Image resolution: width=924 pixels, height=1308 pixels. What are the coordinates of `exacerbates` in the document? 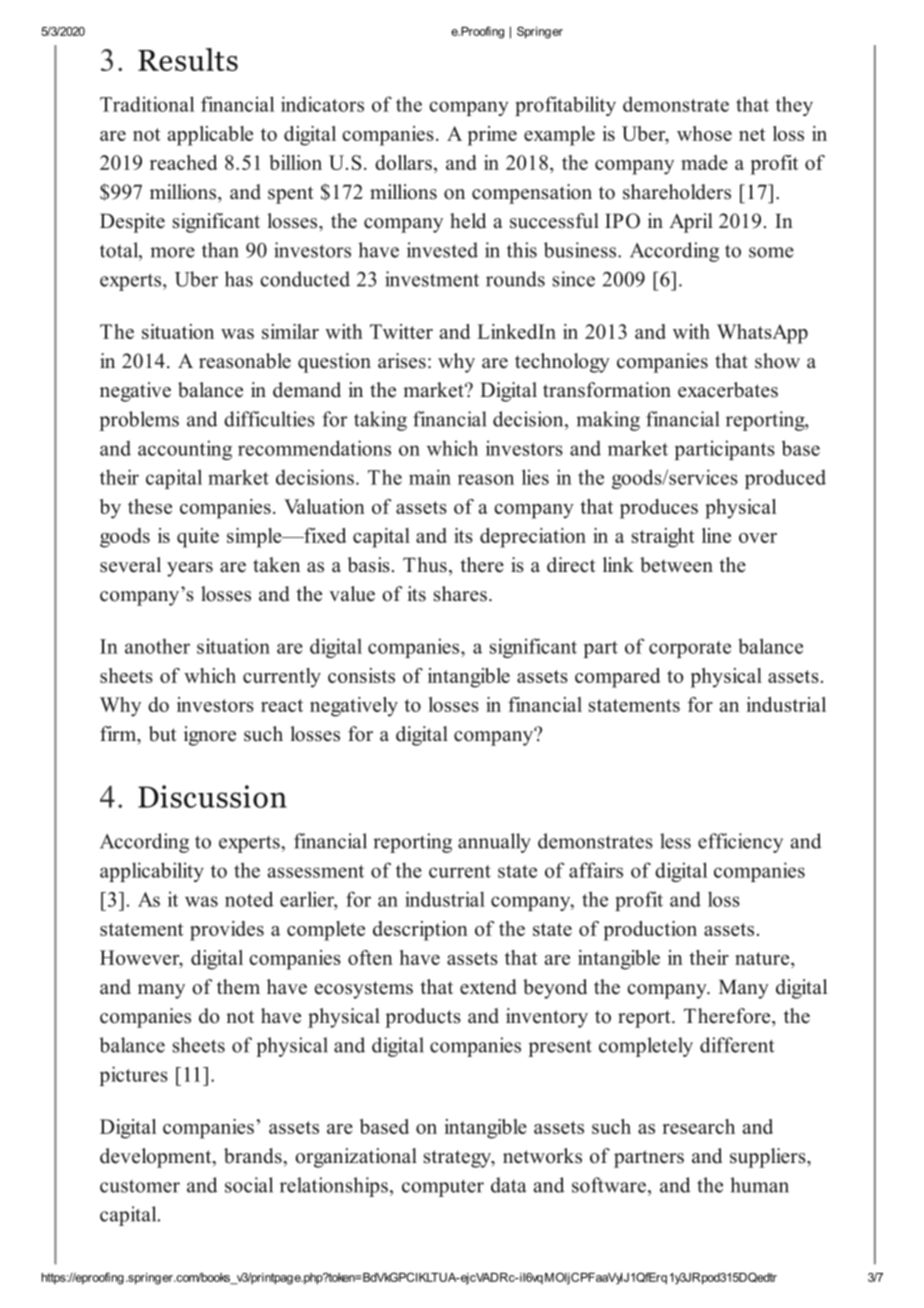 It's located at (728, 390).
